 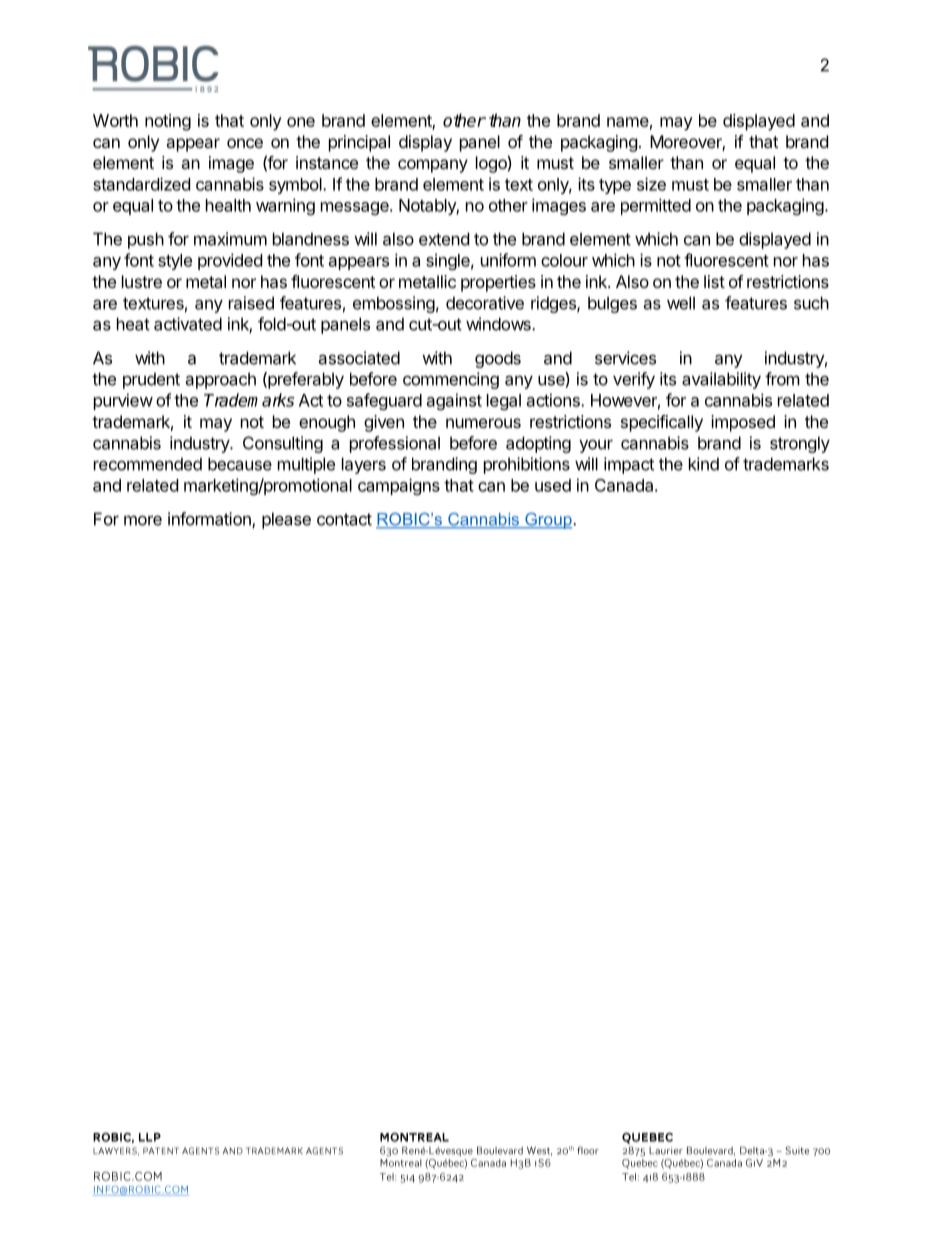 I want to click on noting, so click(x=168, y=122).
